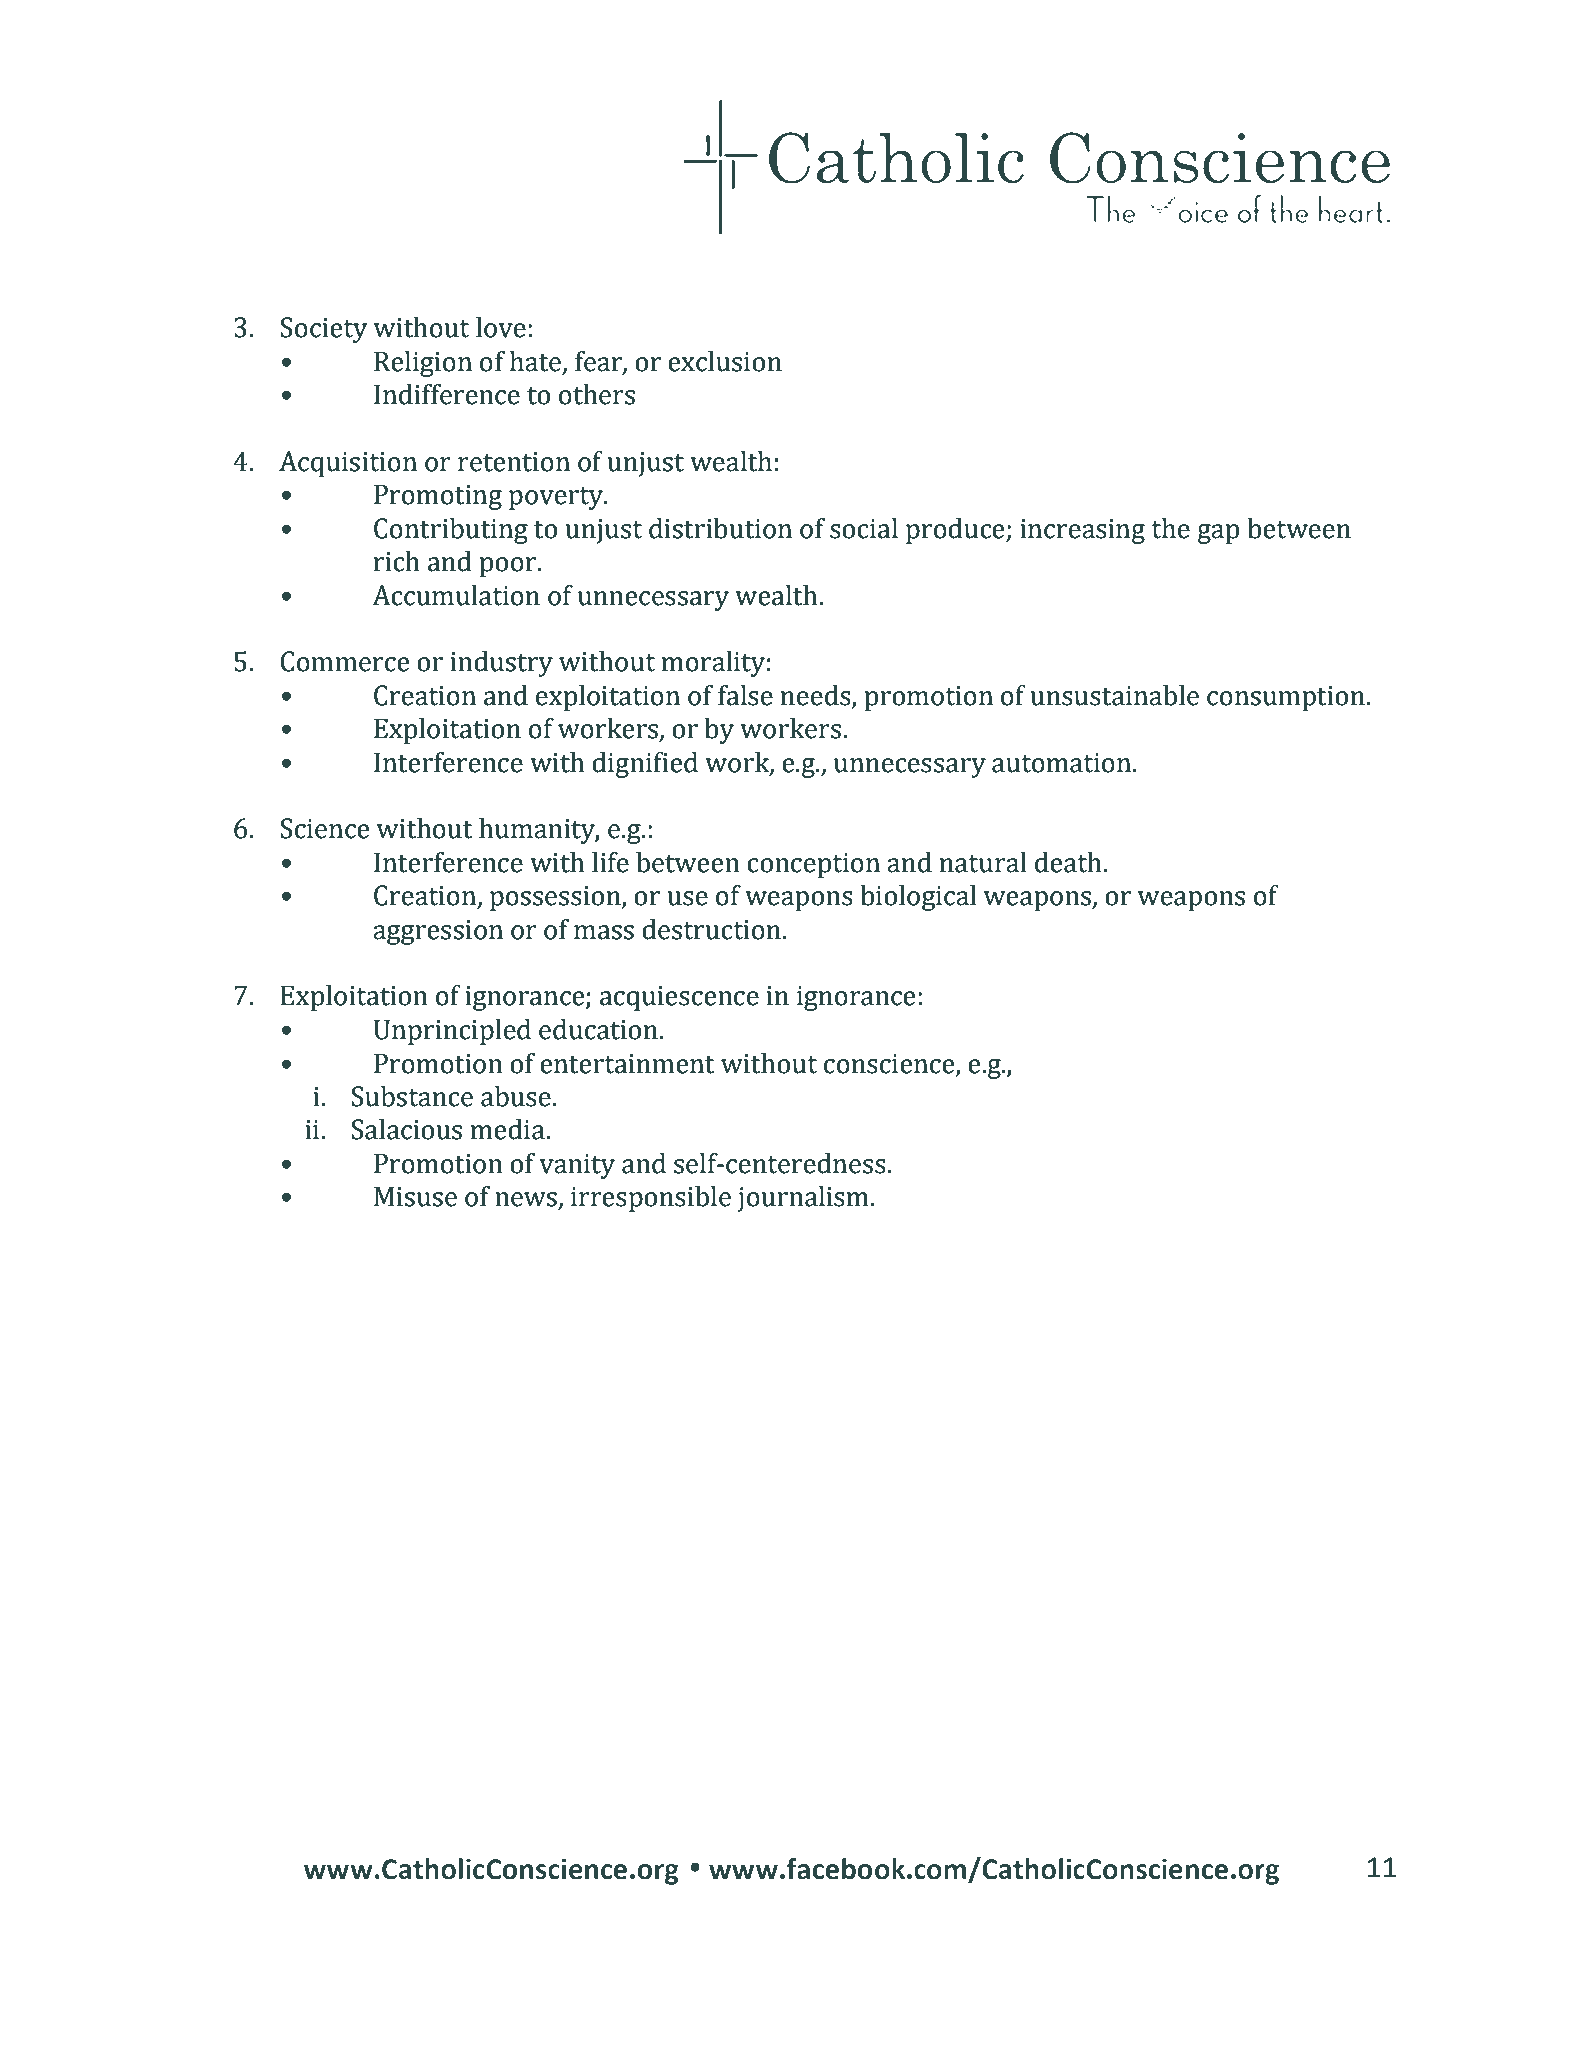  What do you see at coordinates (712, 929) in the page?
I see `destruction` at bounding box center [712, 929].
